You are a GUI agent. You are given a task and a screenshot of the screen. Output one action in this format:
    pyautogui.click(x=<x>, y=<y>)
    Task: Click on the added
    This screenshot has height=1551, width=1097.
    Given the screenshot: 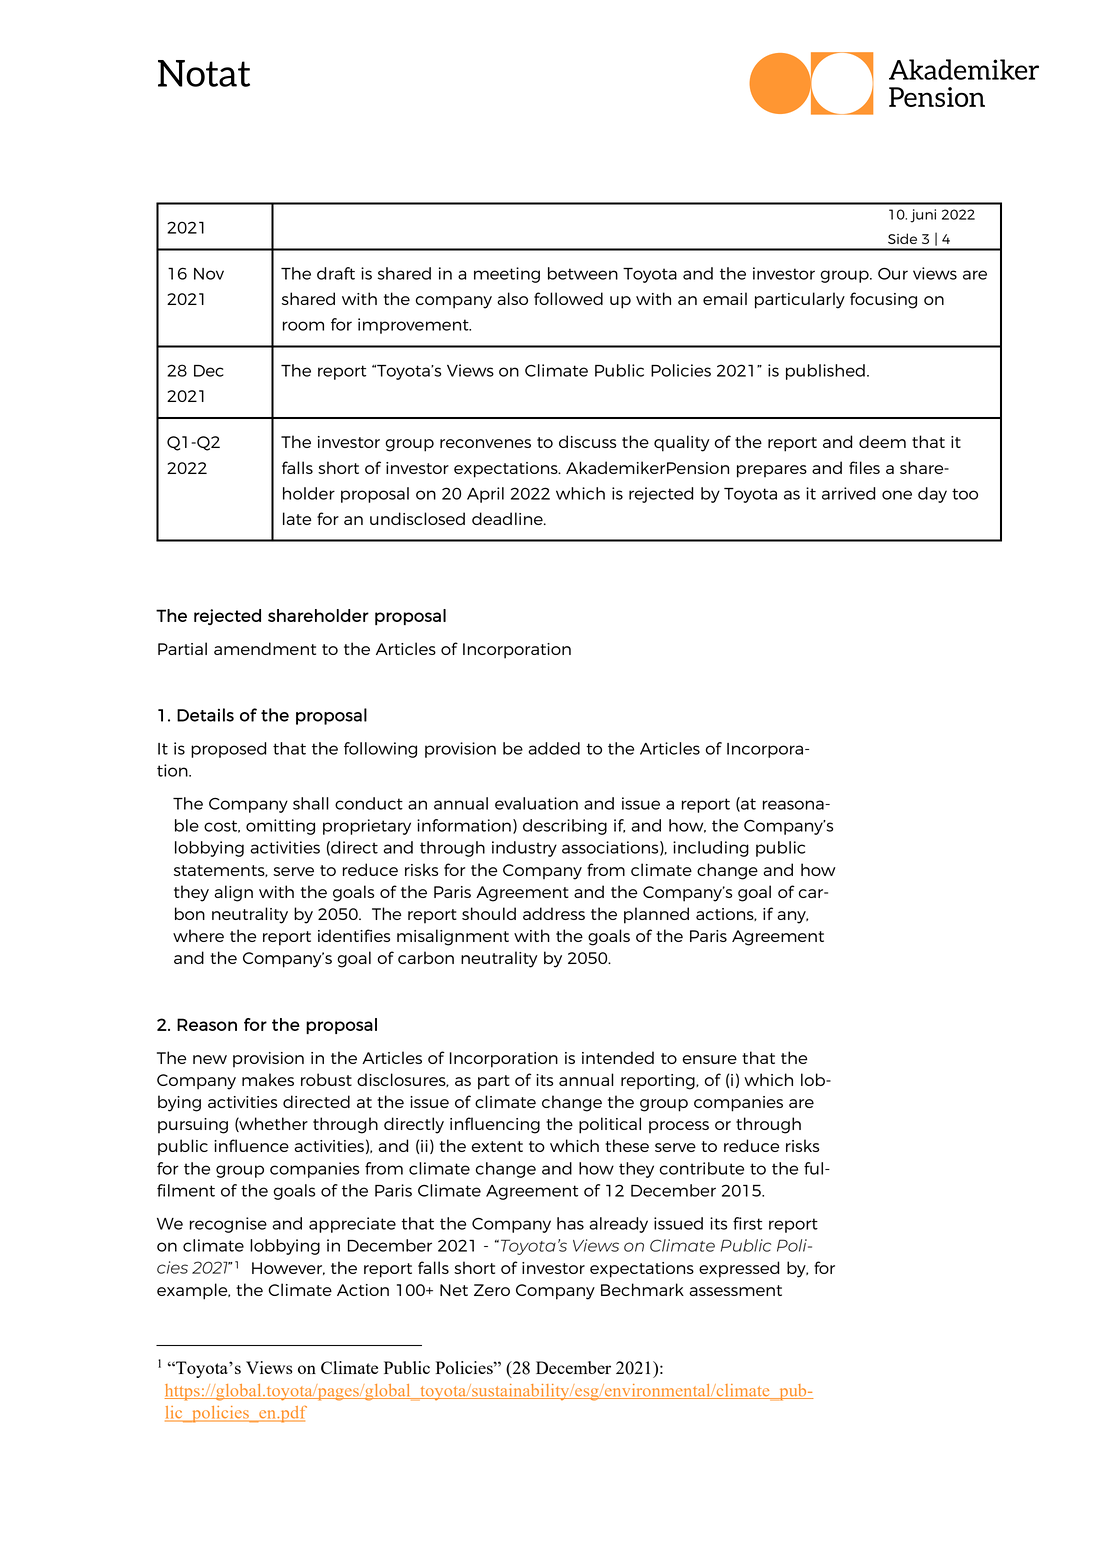 What is the action you would take?
    pyautogui.click(x=554, y=748)
